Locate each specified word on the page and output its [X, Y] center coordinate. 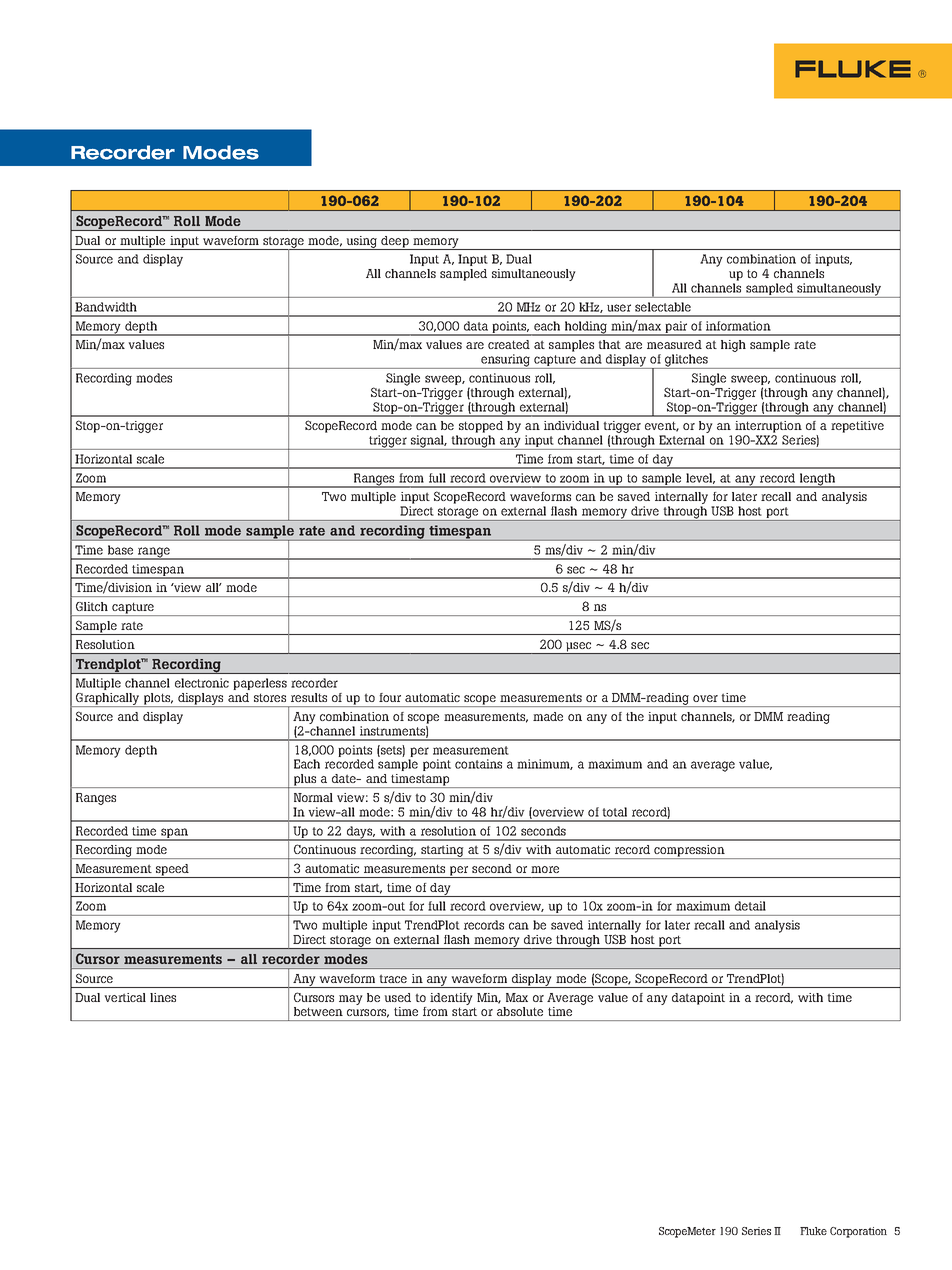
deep [395, 243]
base [120, 550]
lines [163, 997]
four [390, 697]
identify [451, 999]
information [738, 326]
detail [750, 906]
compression [689, 852]
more [545, 869]
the [635, 716]
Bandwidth [106, 307]
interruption [768, 427]
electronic [202, 683]
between [318, 1011]
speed [172, 871]
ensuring [506, 361]
